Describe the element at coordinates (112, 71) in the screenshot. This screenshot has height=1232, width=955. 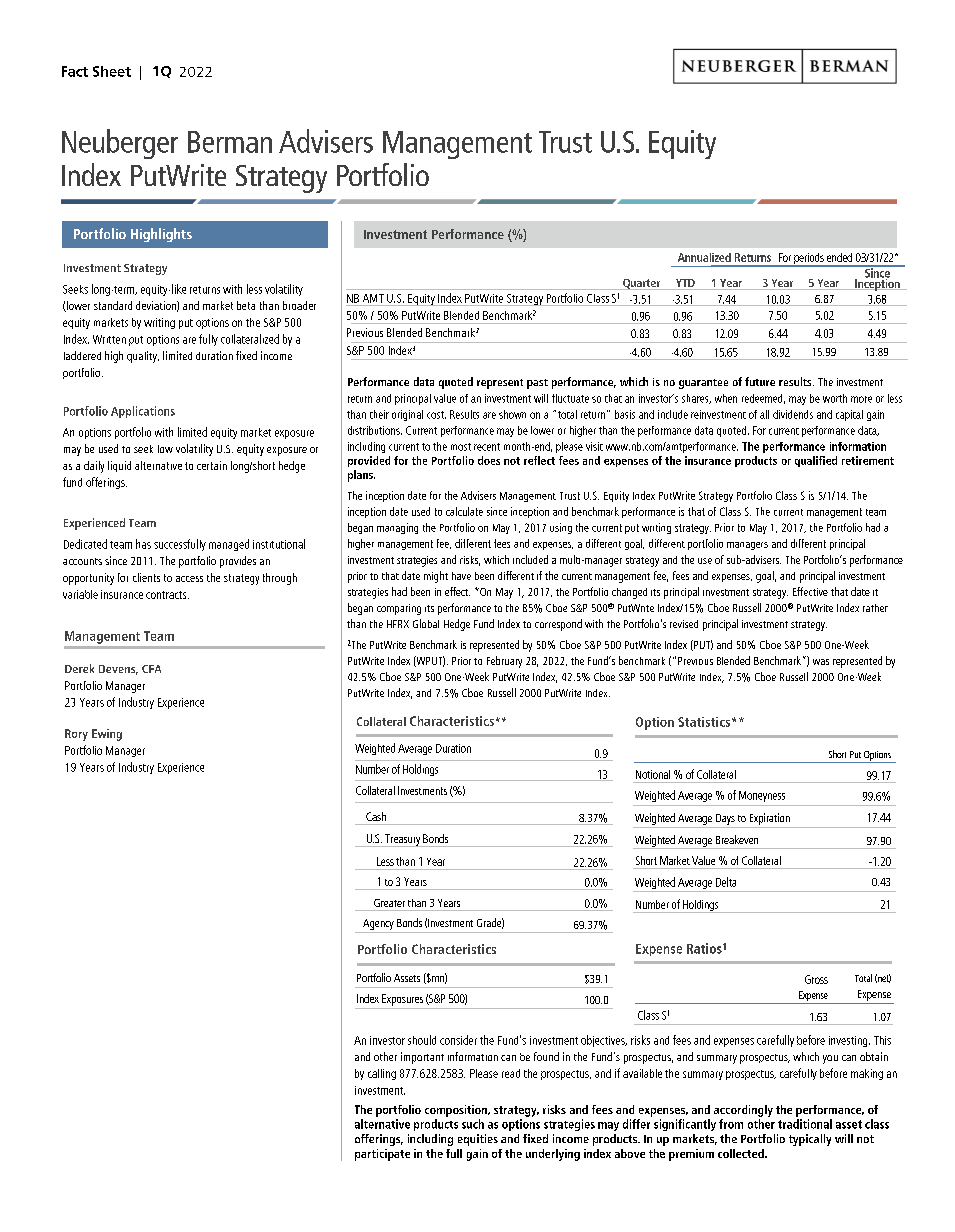
I see `Sheet` at that location.
